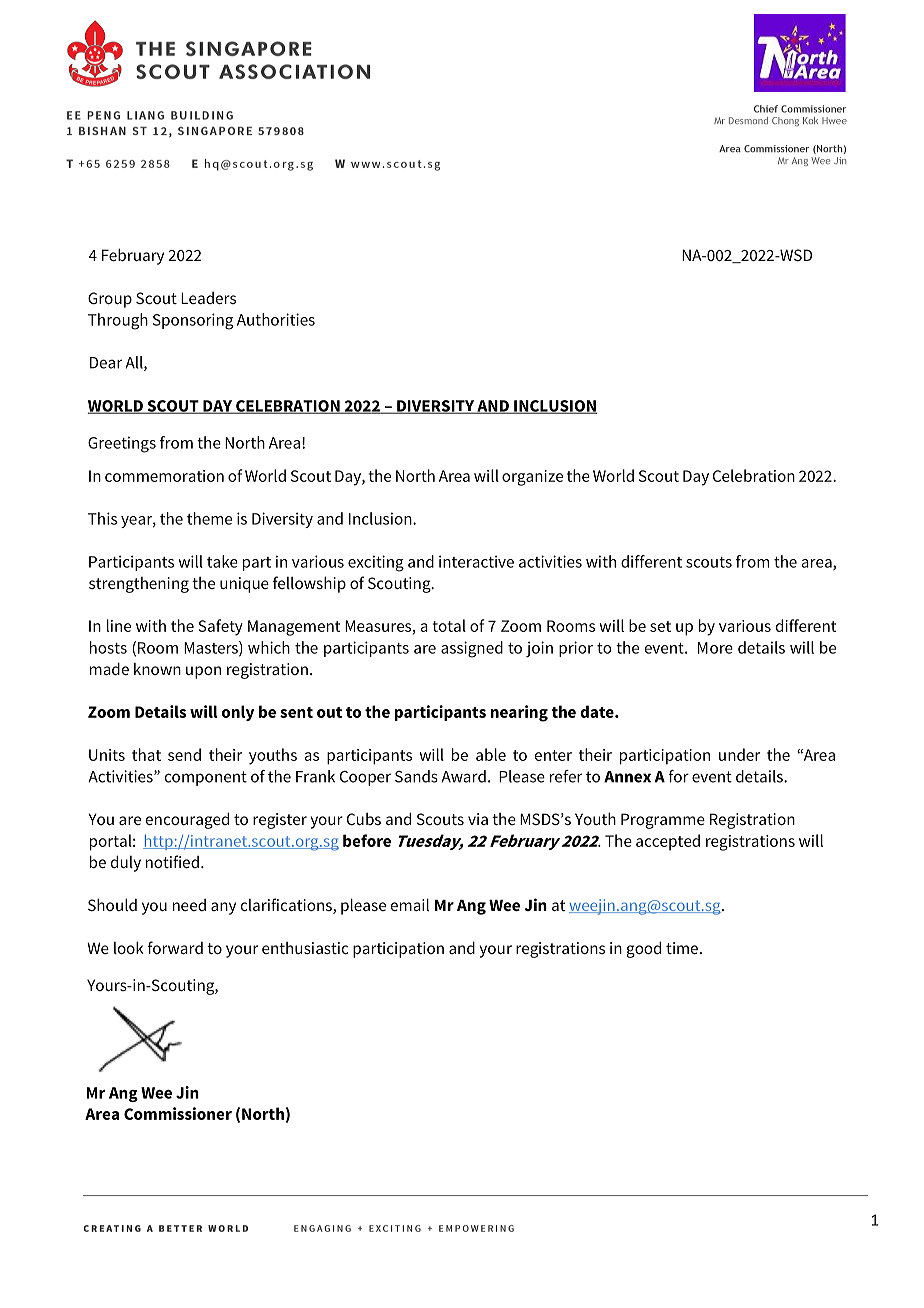  What do you see at coordinates (476, 561) in the screenshot?
I see `interactive` at bounding box center [476, 561].
